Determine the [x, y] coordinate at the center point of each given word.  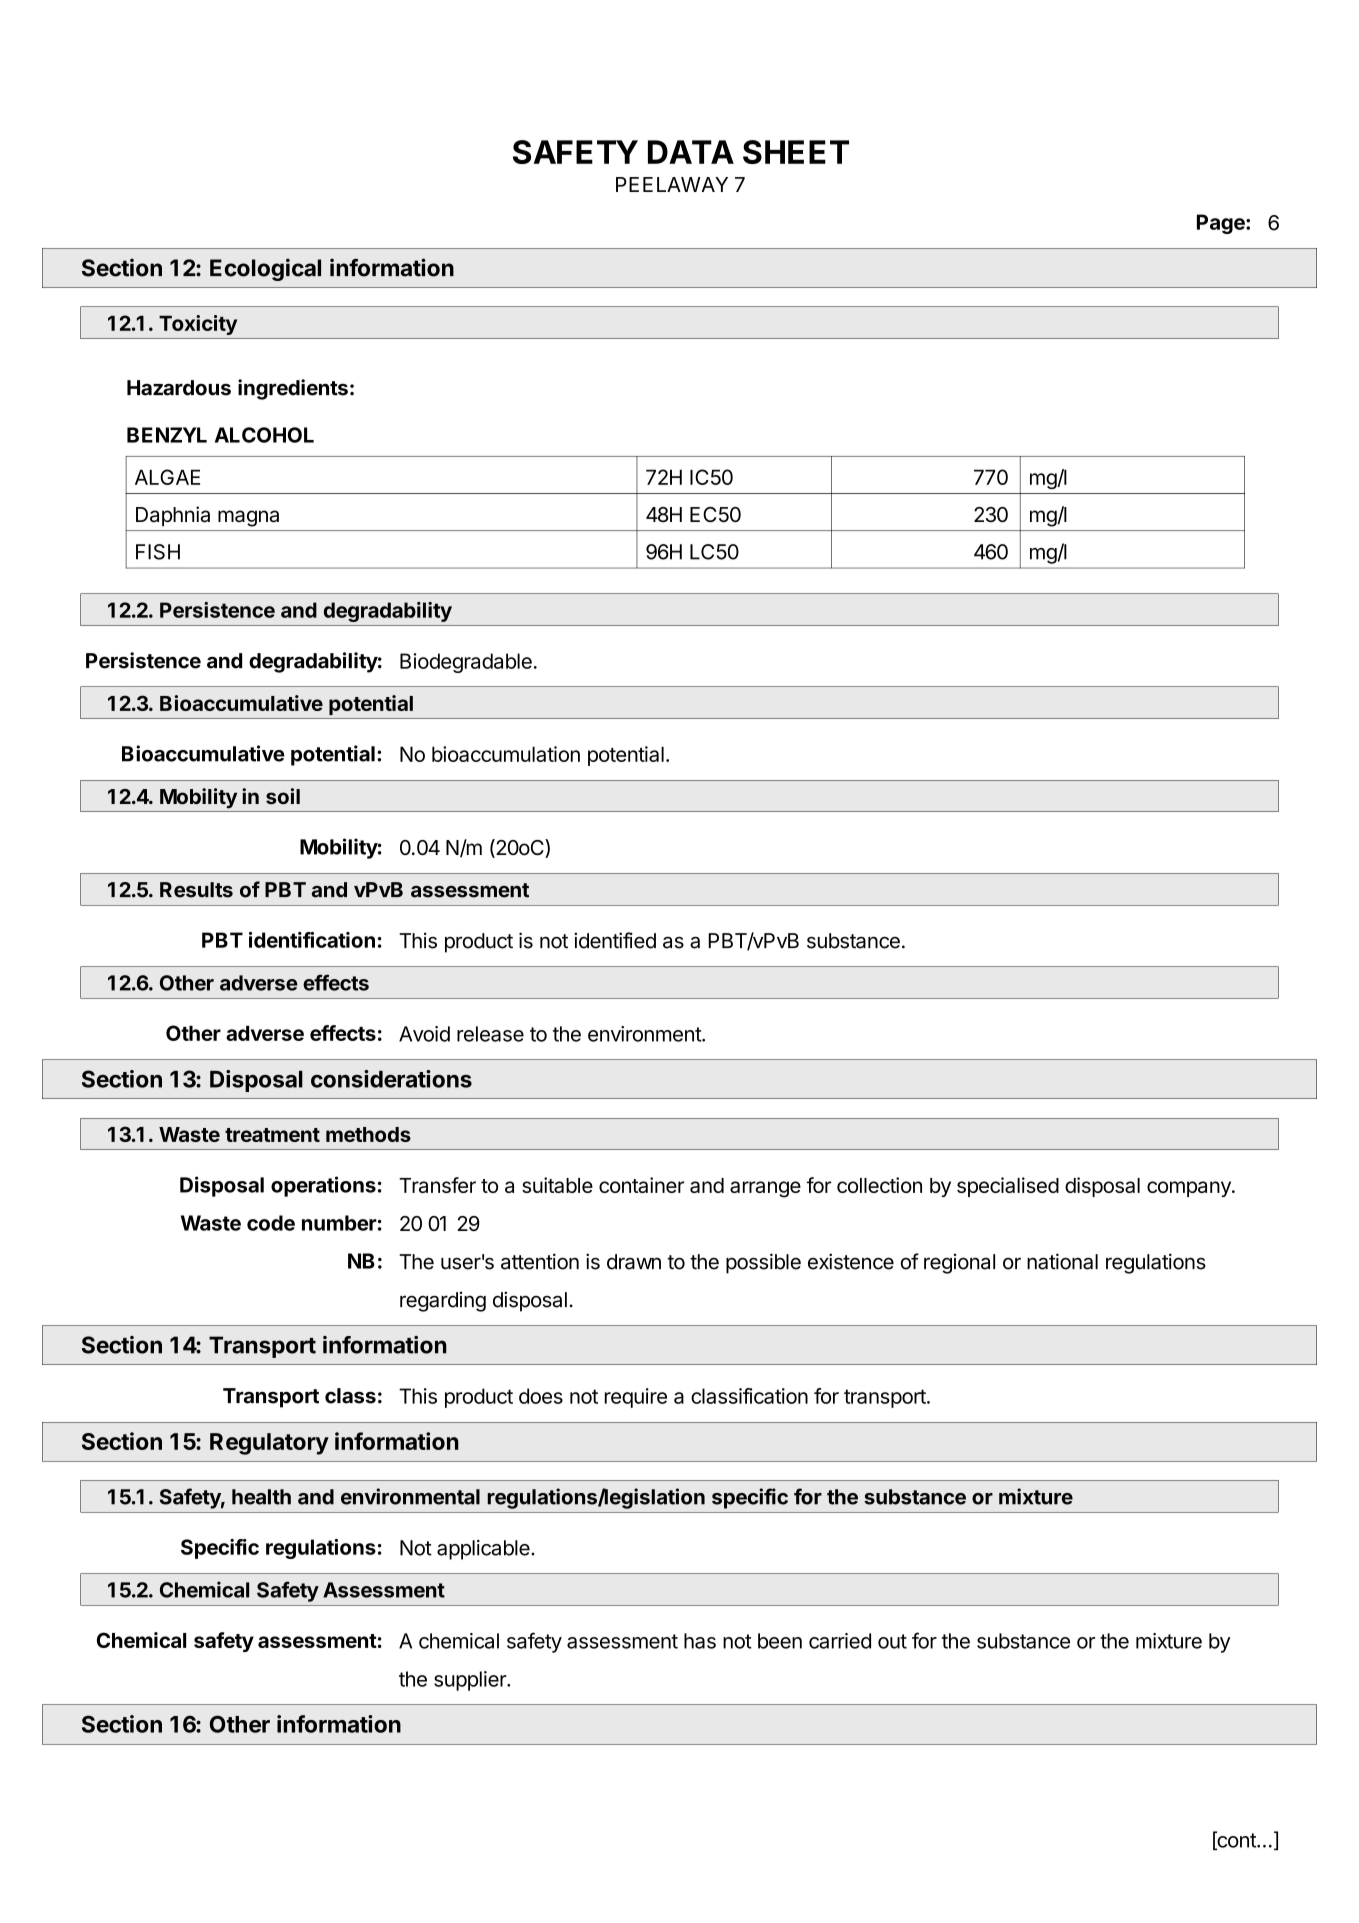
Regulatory [269, 1444]
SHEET [796, 152]
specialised [1008, 1187]
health [261, 1497]
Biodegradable [466, 663]
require [636, 1398]
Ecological [265, 269]
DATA [691, 152]
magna [248, 518]
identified [615, 940]
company [1190, 1189]
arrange [765, 1189]
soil [283, 796]
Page [1222, 224]
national [1062, 1261]
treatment [272, 1135]
